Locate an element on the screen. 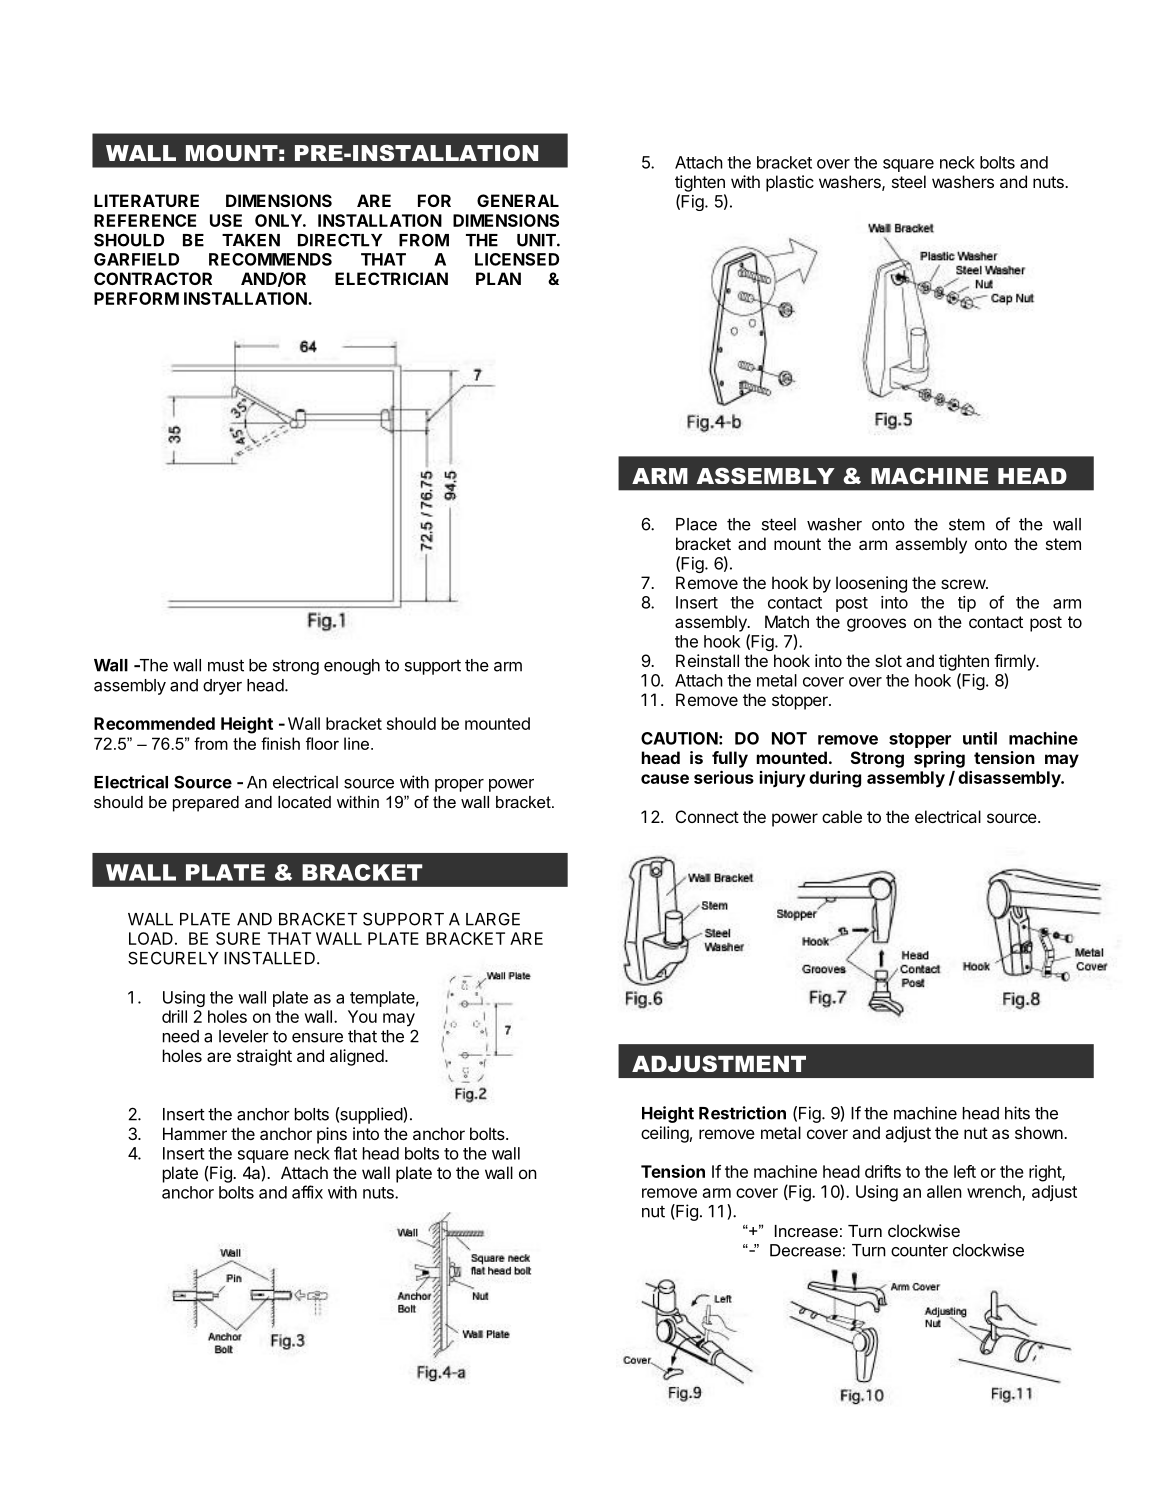 The image size is (1154, 1493). TAKEN is located at coordinates (251, 240).
